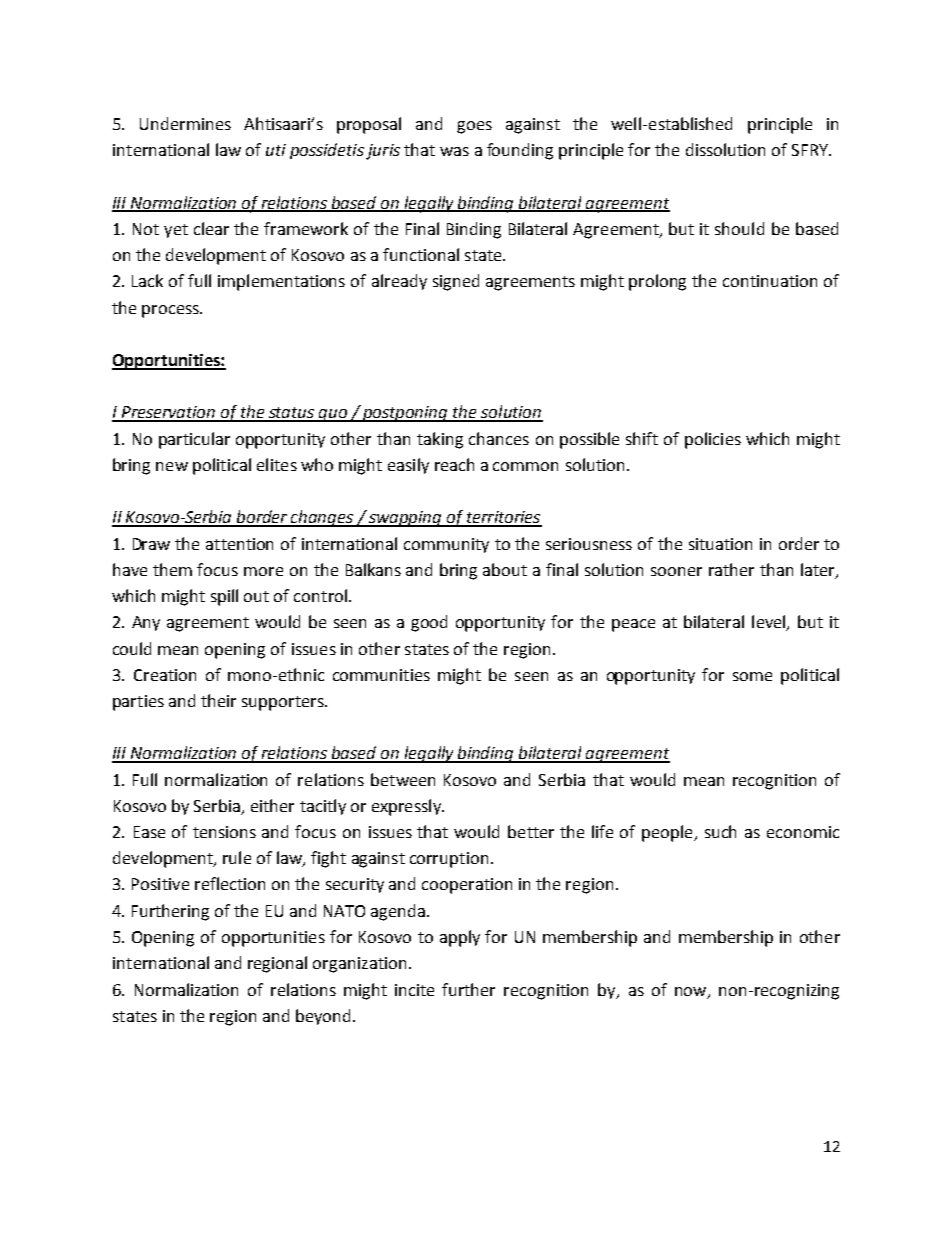 The width and height of the document is (952, 1233). Describe the element at coordinates (454, 151) in the document. I see `was` at that location.
